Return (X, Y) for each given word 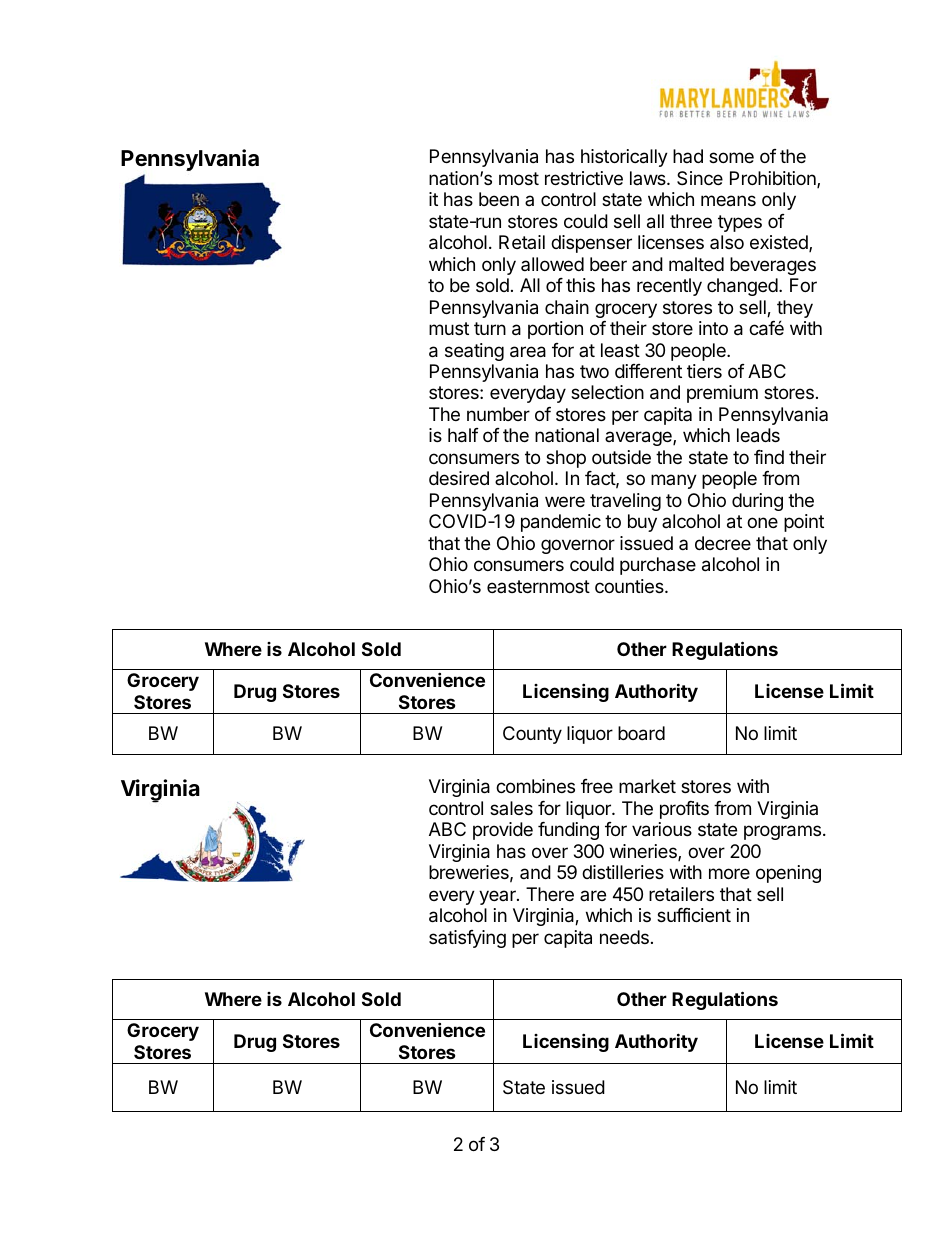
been (499, 199)
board (641, 733)
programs (782, 832)
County (532, 735)
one (762, 522)
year (498, 897)
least (620, 350)
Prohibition (774, 179)
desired (459, 478)
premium (722, 394)
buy (642, 523)
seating (474, 352)
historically (624, 158)
